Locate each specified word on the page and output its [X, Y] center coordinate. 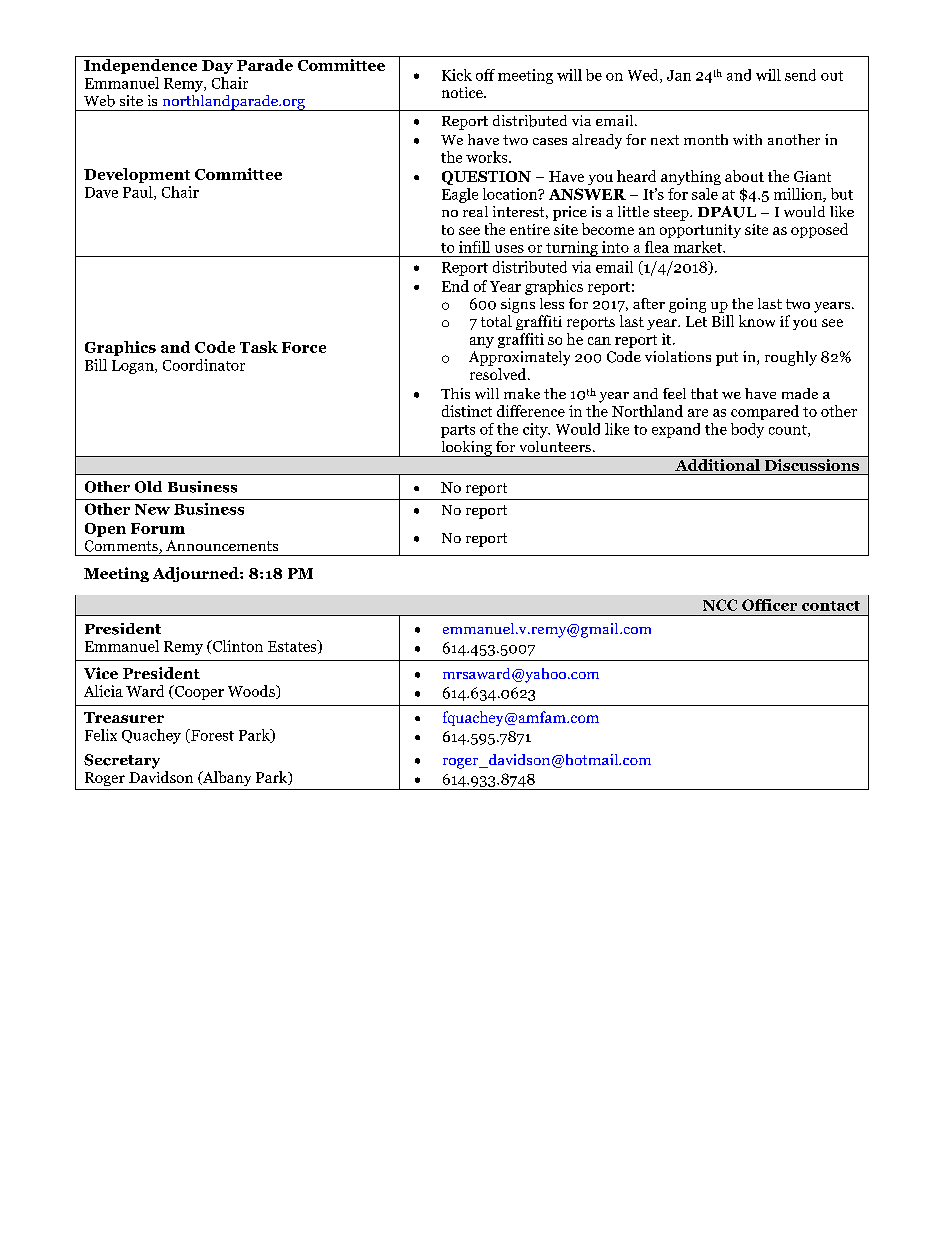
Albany [225, 778]
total [496, 321]
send [800, 75]
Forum [158, 528]
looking [466, 449]
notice [463, 92]
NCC [720, 605]
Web [99, 101]
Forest [211, 736]
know [757, 321]
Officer [769, 605]
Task [259, 347]
